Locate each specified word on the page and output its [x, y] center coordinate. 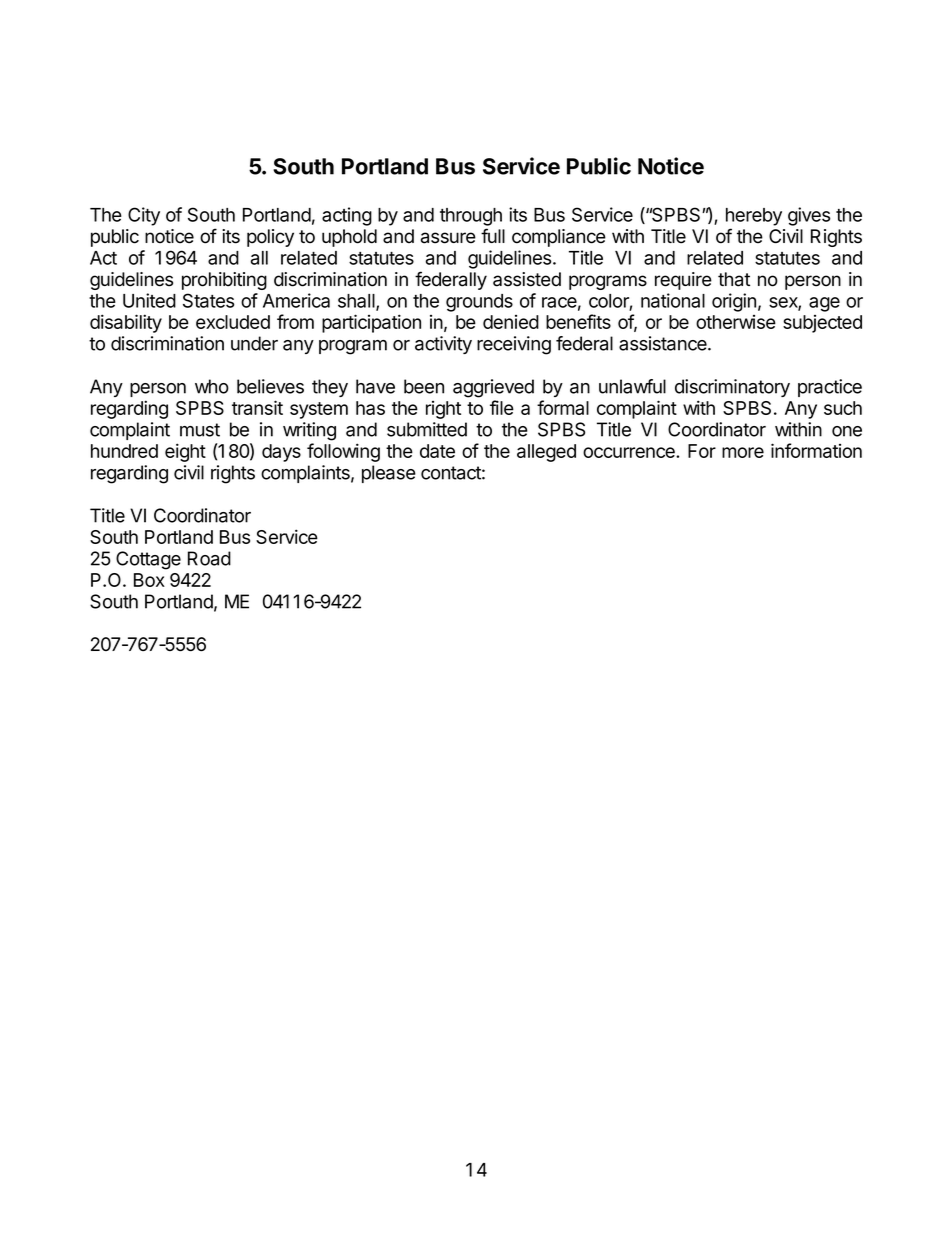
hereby [754, 217]
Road [209, 558]
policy [270, 238]
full [493, 235]
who [212, 386]
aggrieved [493, 388]
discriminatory [732, 388]
